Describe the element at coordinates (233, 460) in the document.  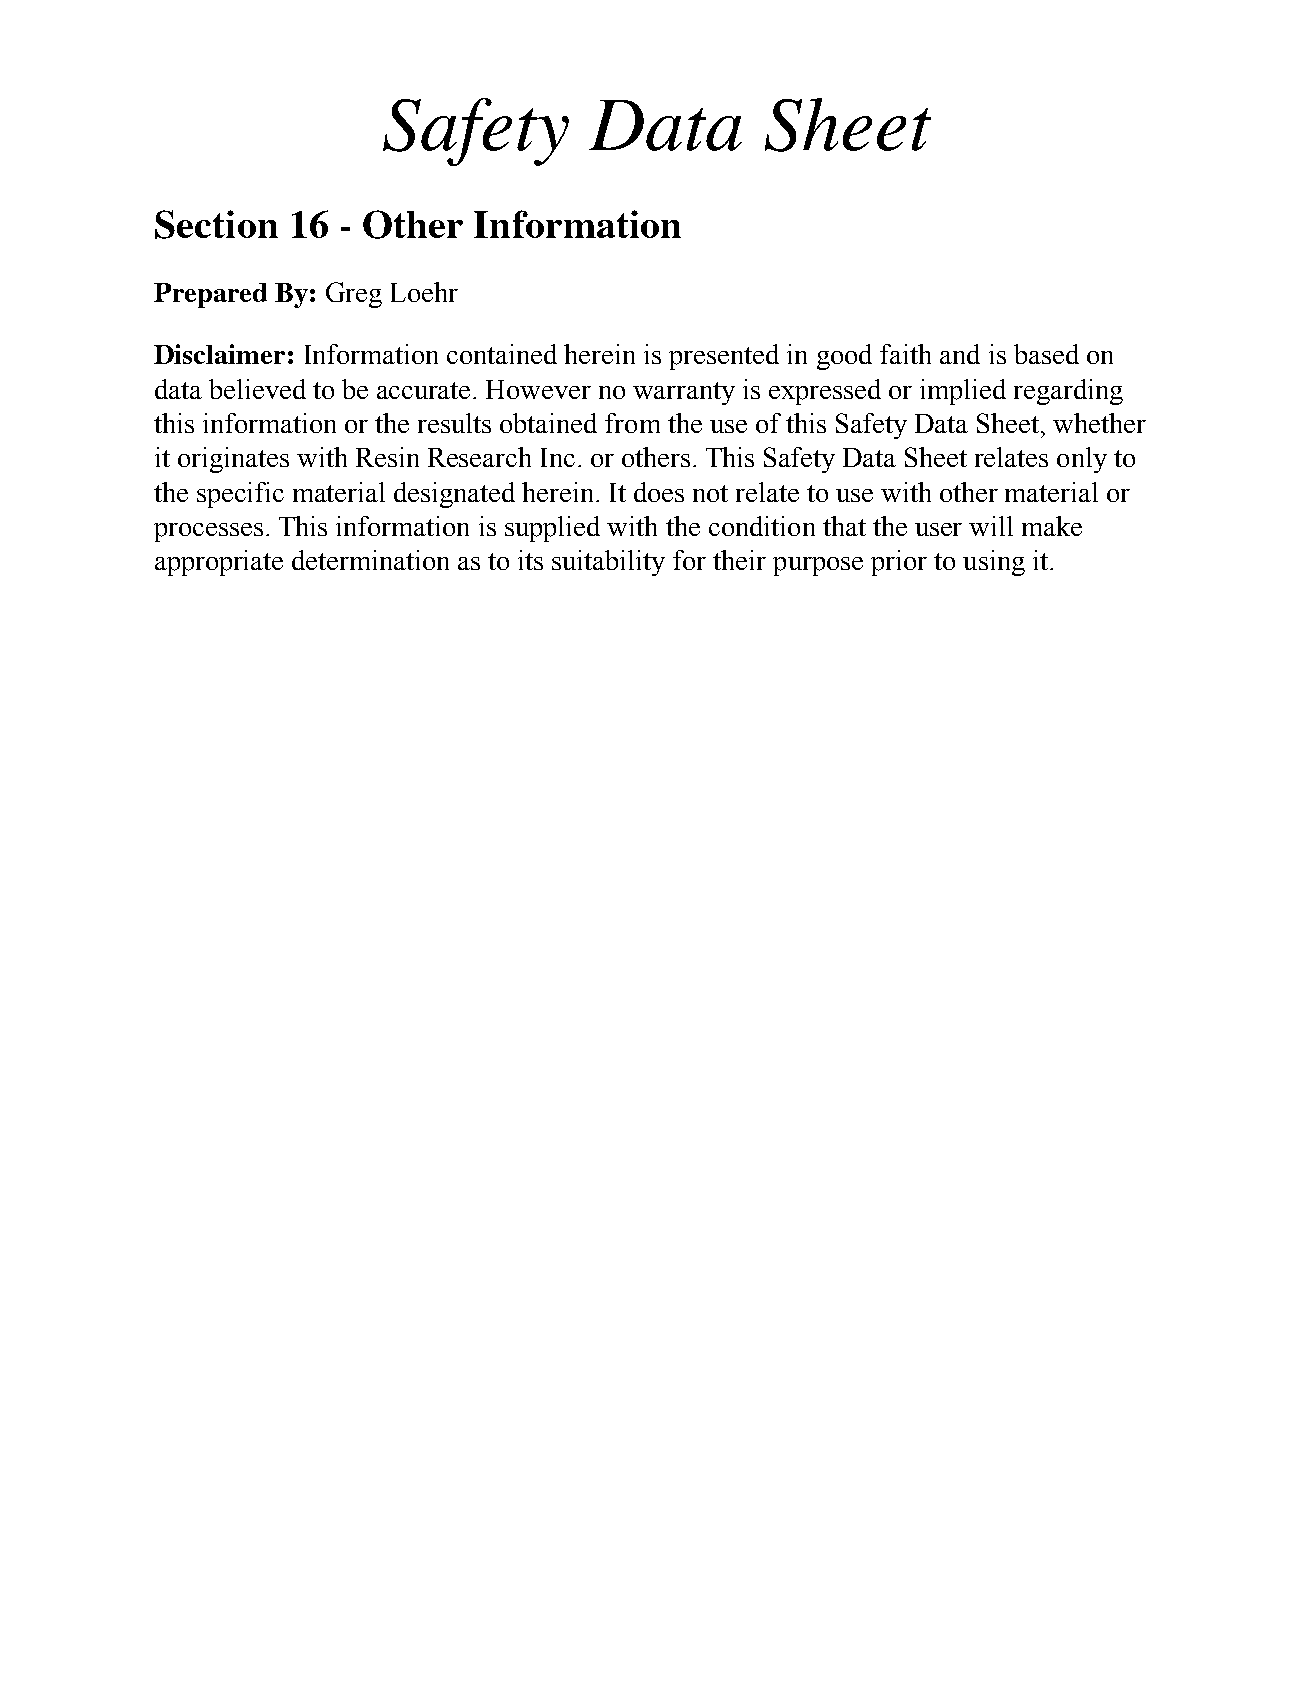
I see `originates` at that location.
